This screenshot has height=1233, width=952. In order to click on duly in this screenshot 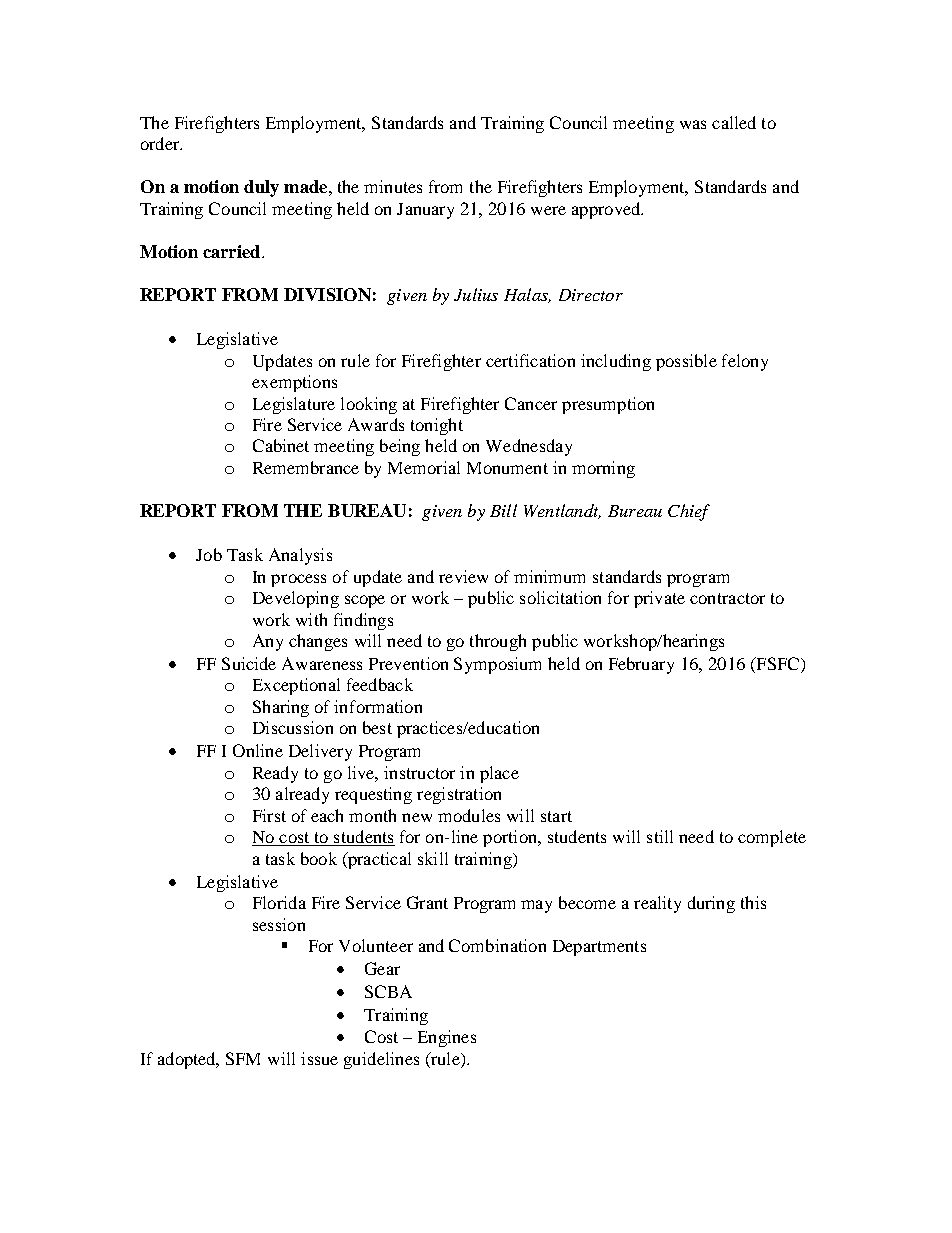, I will do `click(261, 188)`.
